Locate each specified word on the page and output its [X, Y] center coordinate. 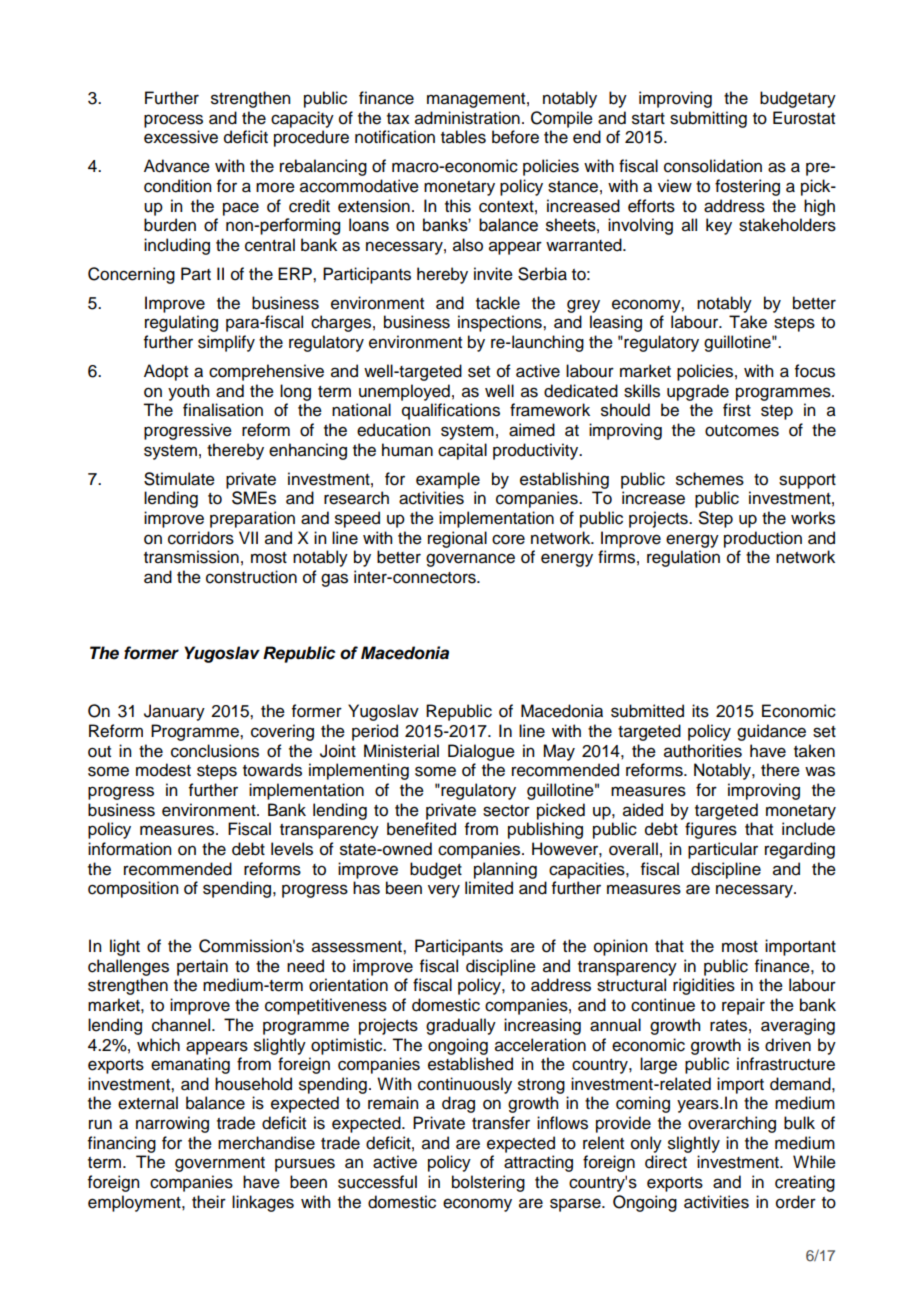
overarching [732, 1124]
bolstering [488, 1183]
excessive [181, 137]
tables [463, 137]
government [220, 1164]
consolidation [713, 166]
